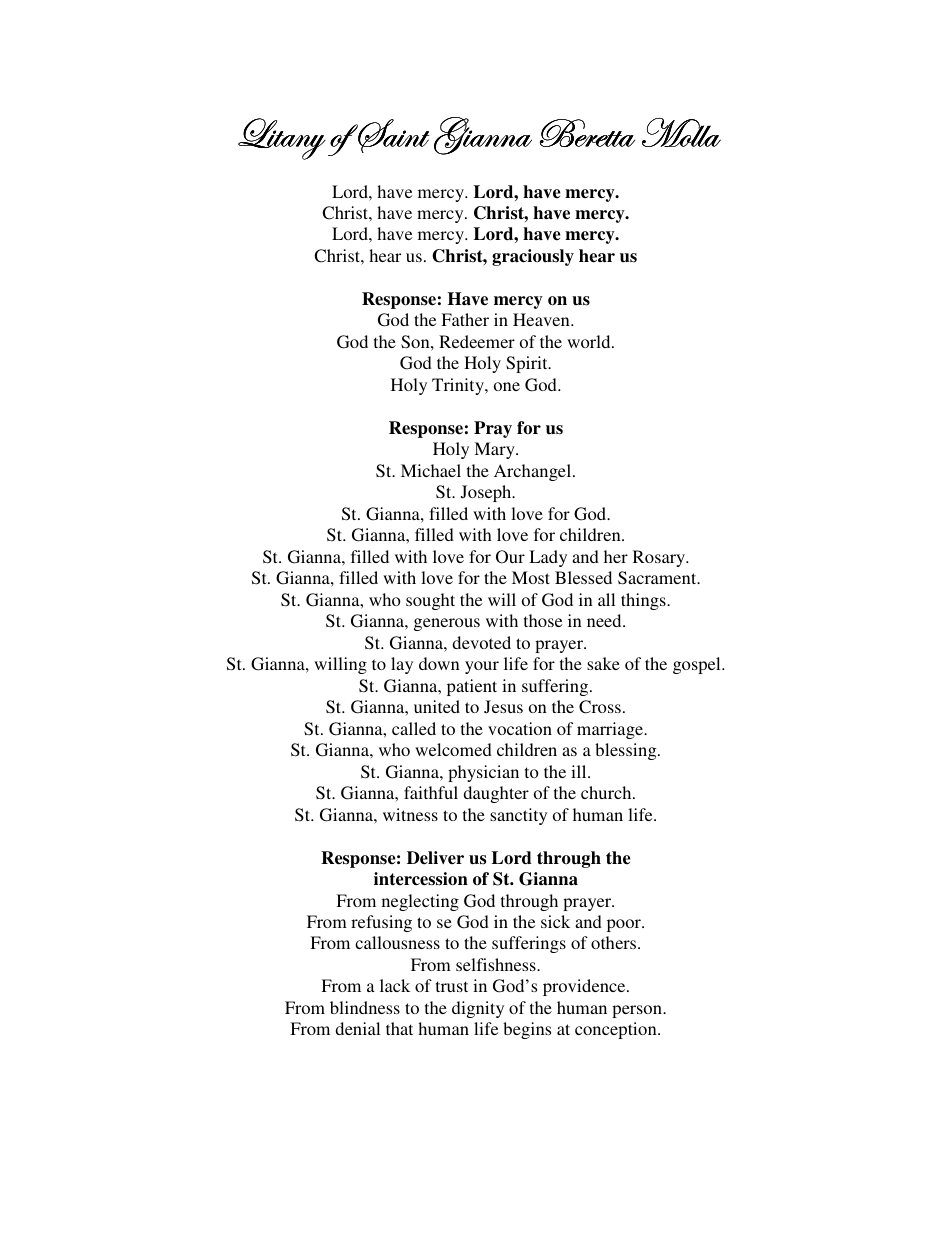 The image size is (952, 1233). What do you see at coordinates (527, 1030) in the screenshot?
I see `begins` at bounding box center [527, 1030].
